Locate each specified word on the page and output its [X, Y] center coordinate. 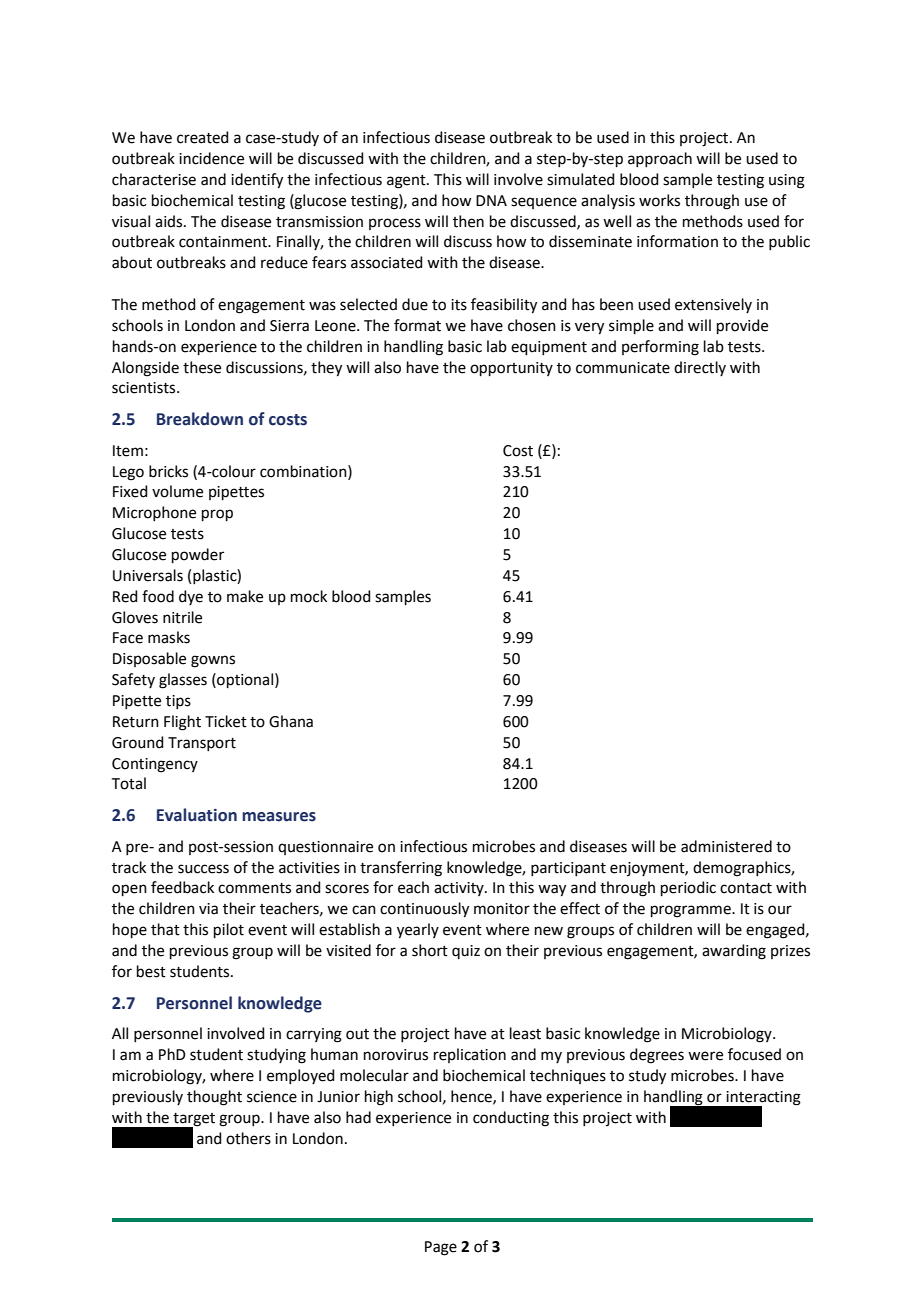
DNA [491, 200]
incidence [211, 158]
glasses [183, 681]
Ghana [291, 721]
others [248, 1138]
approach [660, 159]
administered [726, 846]
